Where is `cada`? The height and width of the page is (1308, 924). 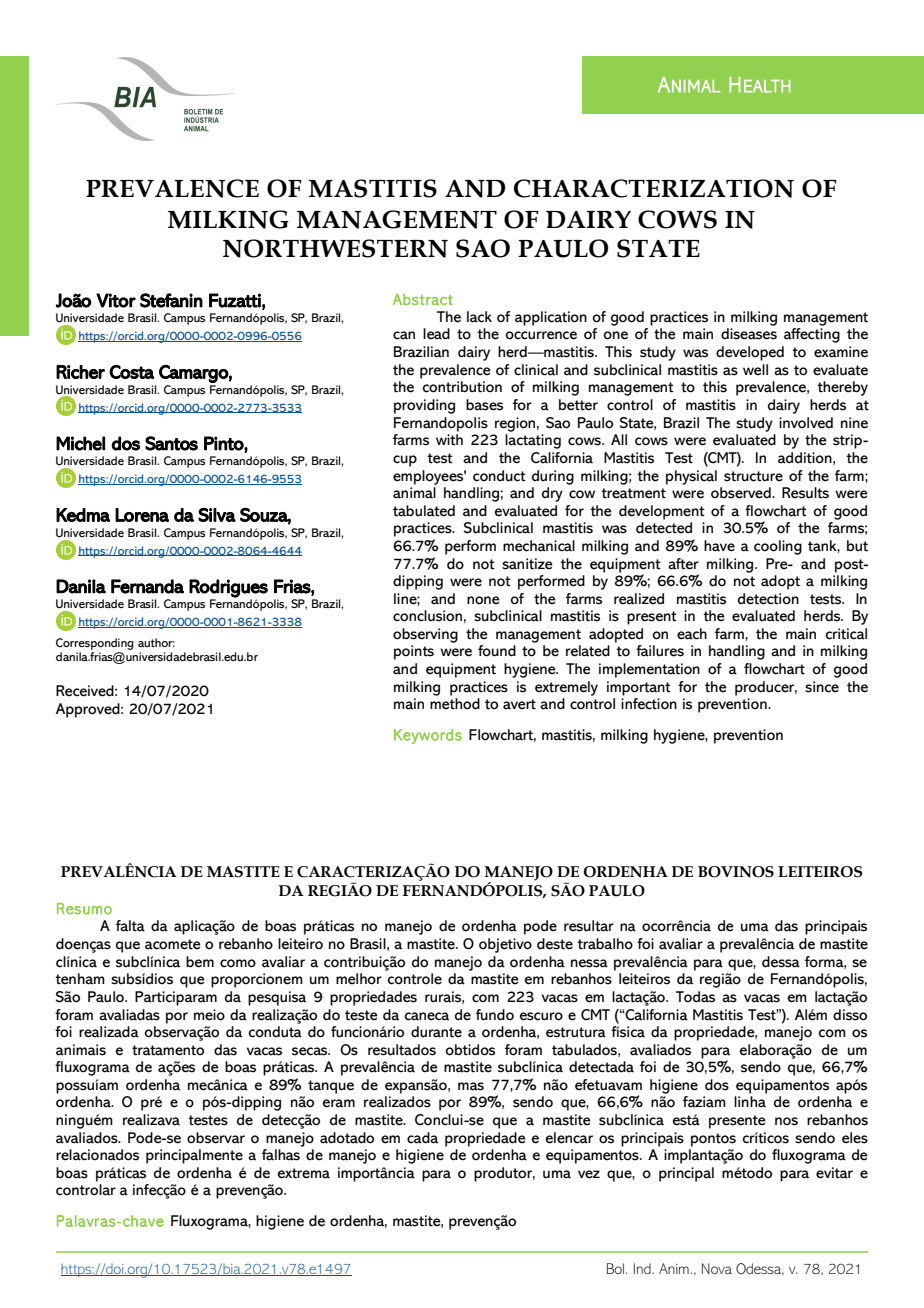
cada is located at coordinates (422, 1138).
